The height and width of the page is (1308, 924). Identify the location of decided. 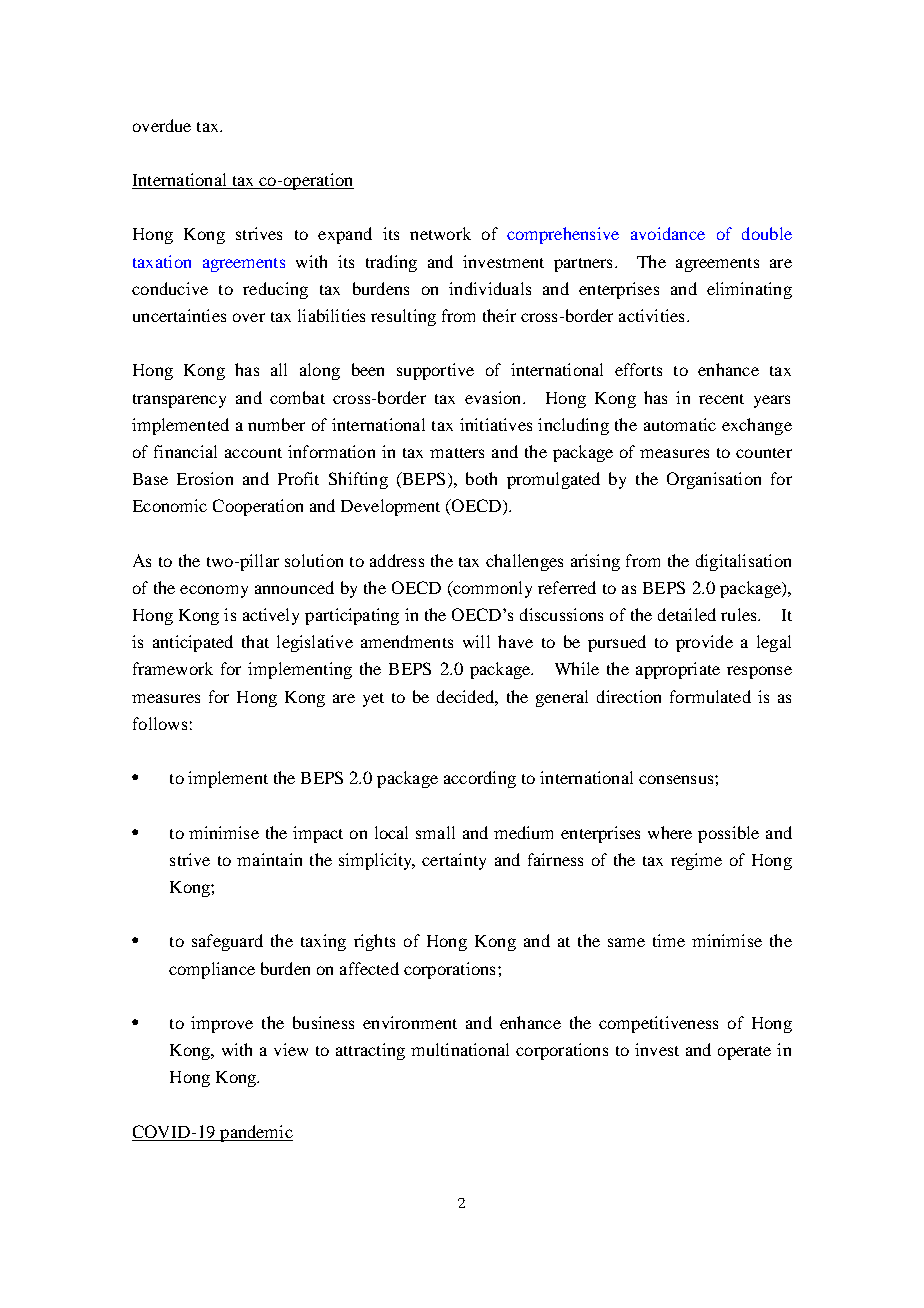
(466, 696).
